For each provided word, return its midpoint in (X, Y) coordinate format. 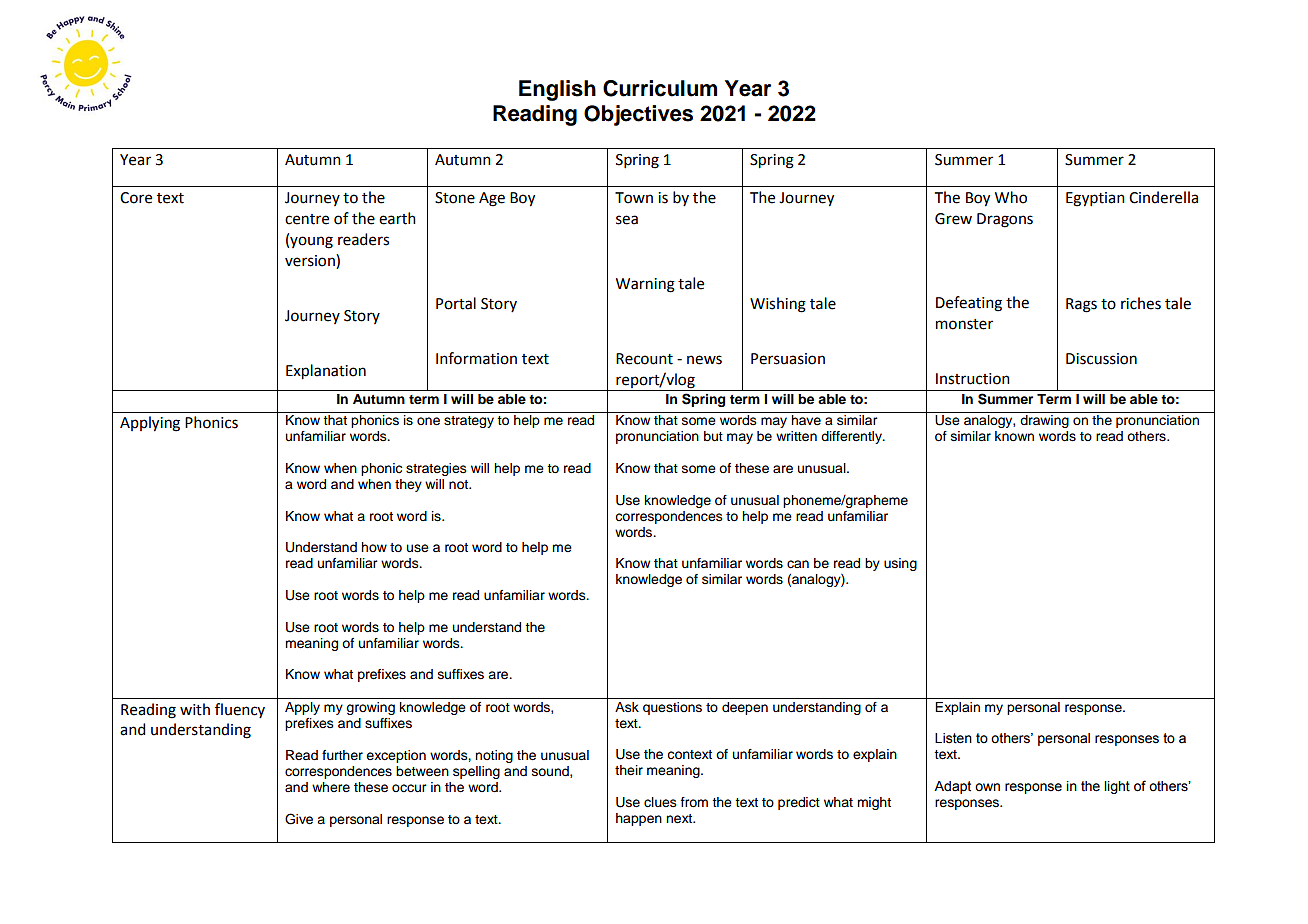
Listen (953, 738)
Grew (953, 219)
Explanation (326, 372)
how (374, 547)
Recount (644, 359)
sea (627, 220)
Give (299, 819)
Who (1011, 197)
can (798, 564)
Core (136, 198)
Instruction (973, 379)
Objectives (638, 115)
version (311, 260)
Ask (627, 707)
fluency (240, 710)
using (900, 564)
